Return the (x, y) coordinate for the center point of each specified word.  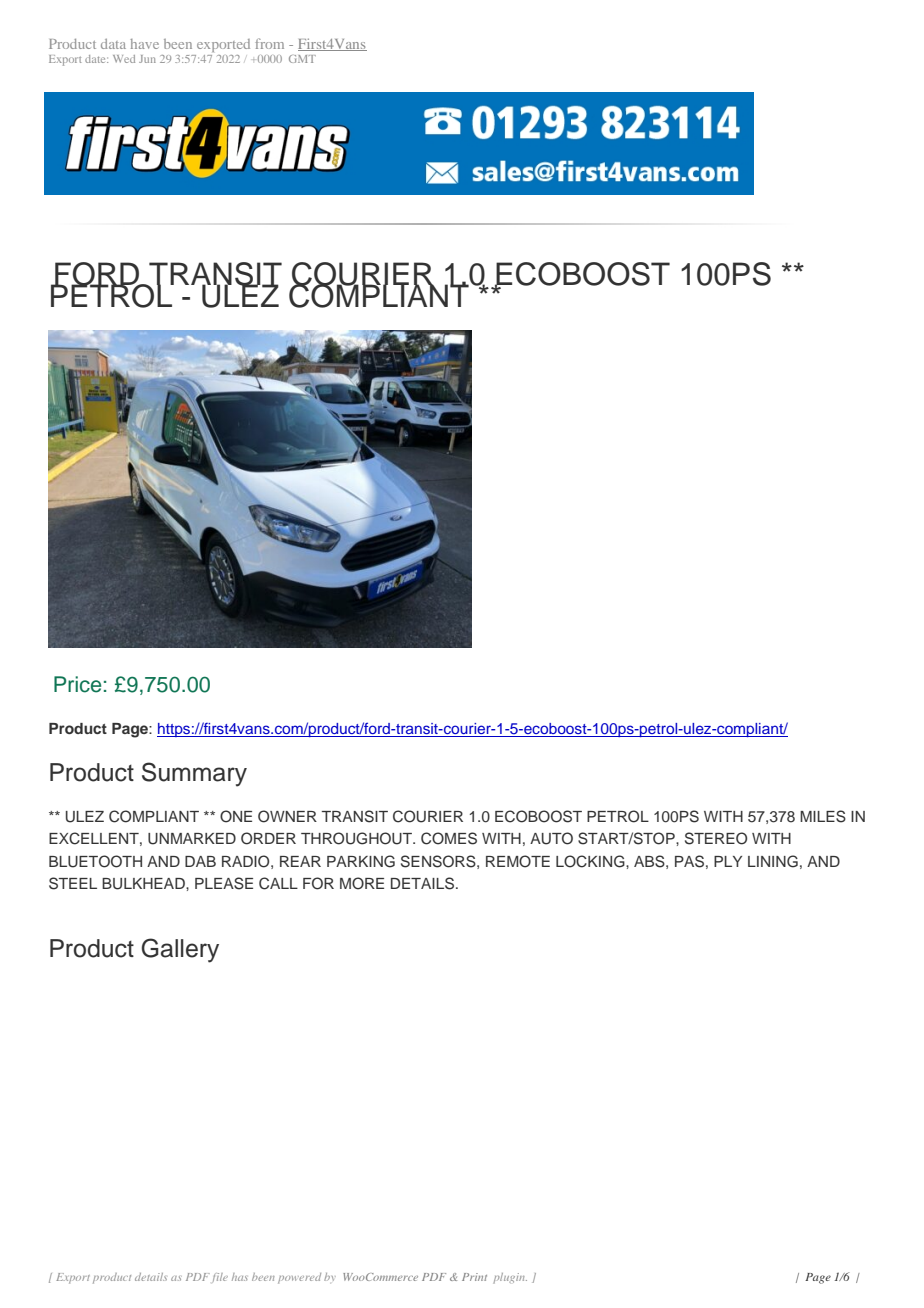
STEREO (716, 838)
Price (77, 684)
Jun (147, 59)
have (144, 44)
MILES (823, 816)
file (220, 1278)
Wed (124, 59)
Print (474, 1277)
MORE (362, 883)
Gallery (180, 950)
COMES (449, 838)
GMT (302, 59)
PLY (728, 861)
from (269, 43)
